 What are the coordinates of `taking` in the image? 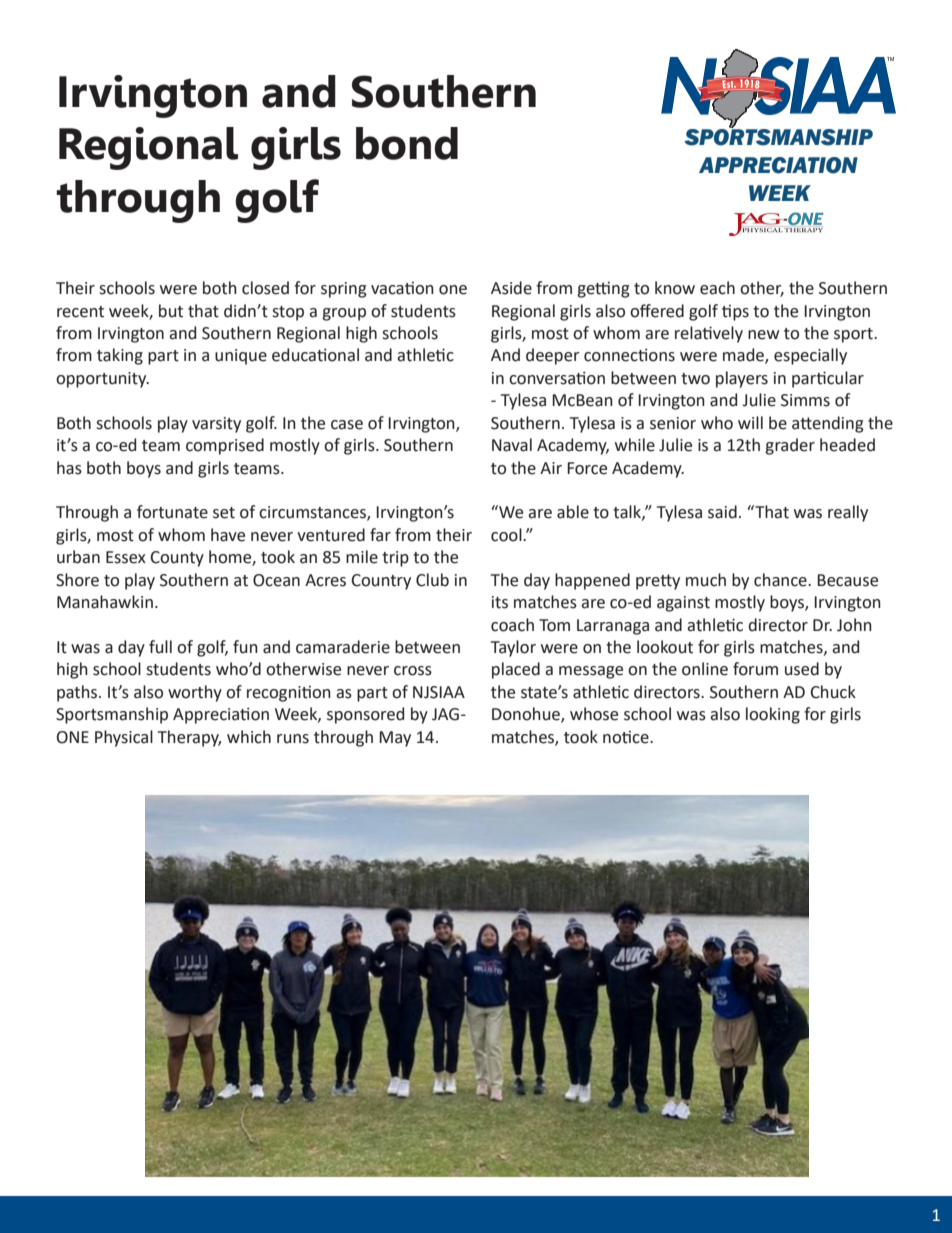 It's located at (120, 356).
